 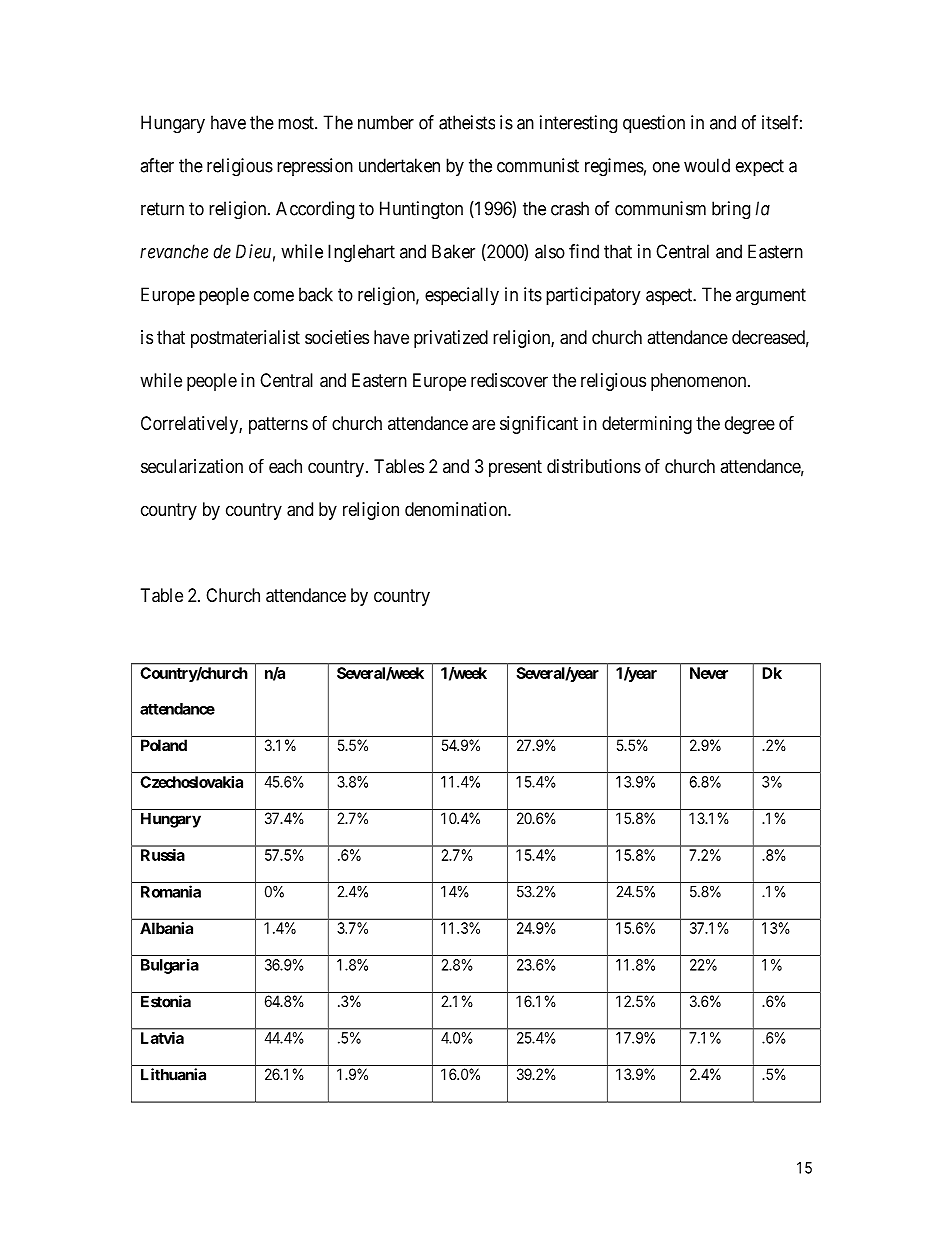 What do you see at coordinates (173, 1074) in the screenshot?
I see `Lithuania` at bounding box center [173, 1074].
